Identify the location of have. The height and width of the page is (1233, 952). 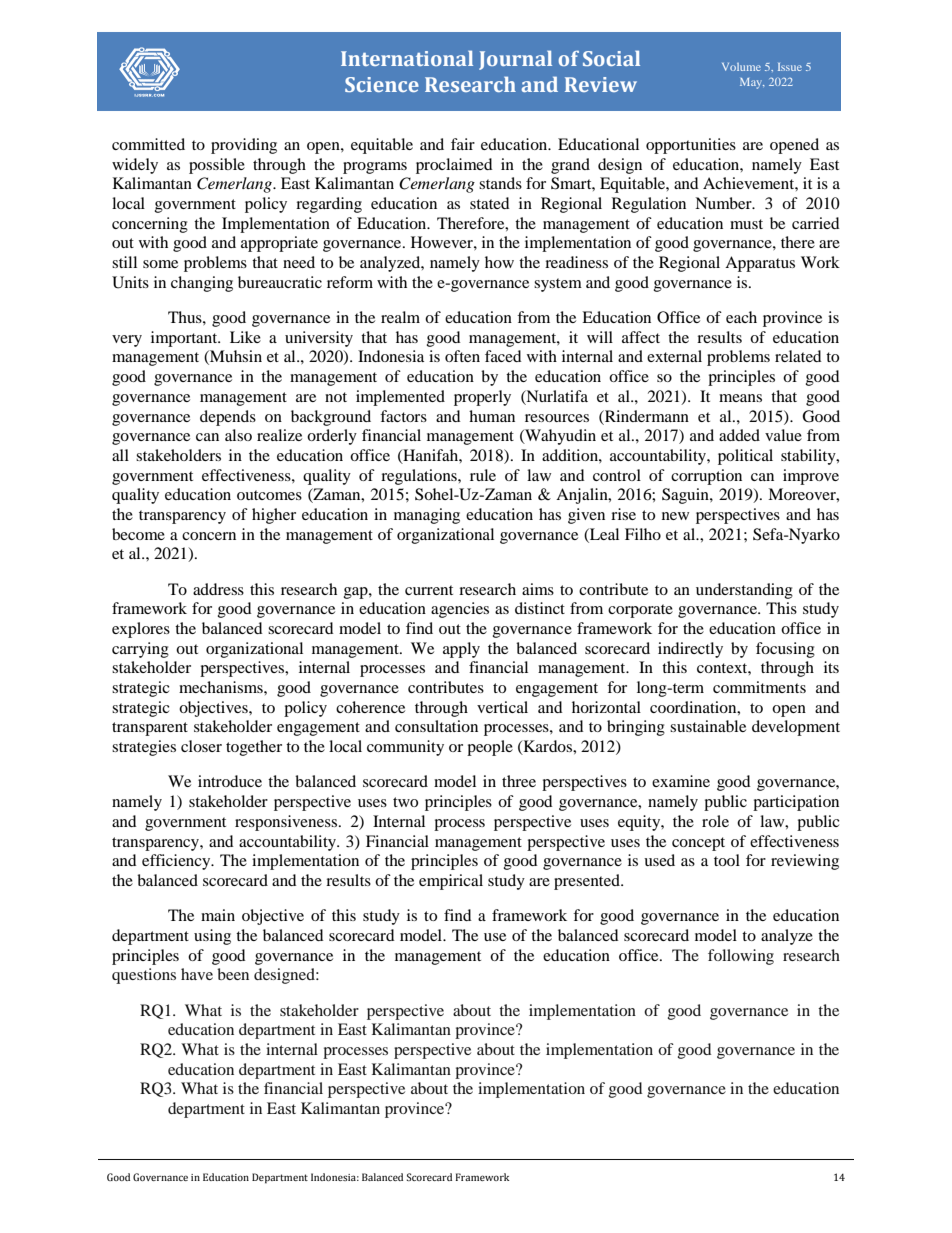
(197, 974).
